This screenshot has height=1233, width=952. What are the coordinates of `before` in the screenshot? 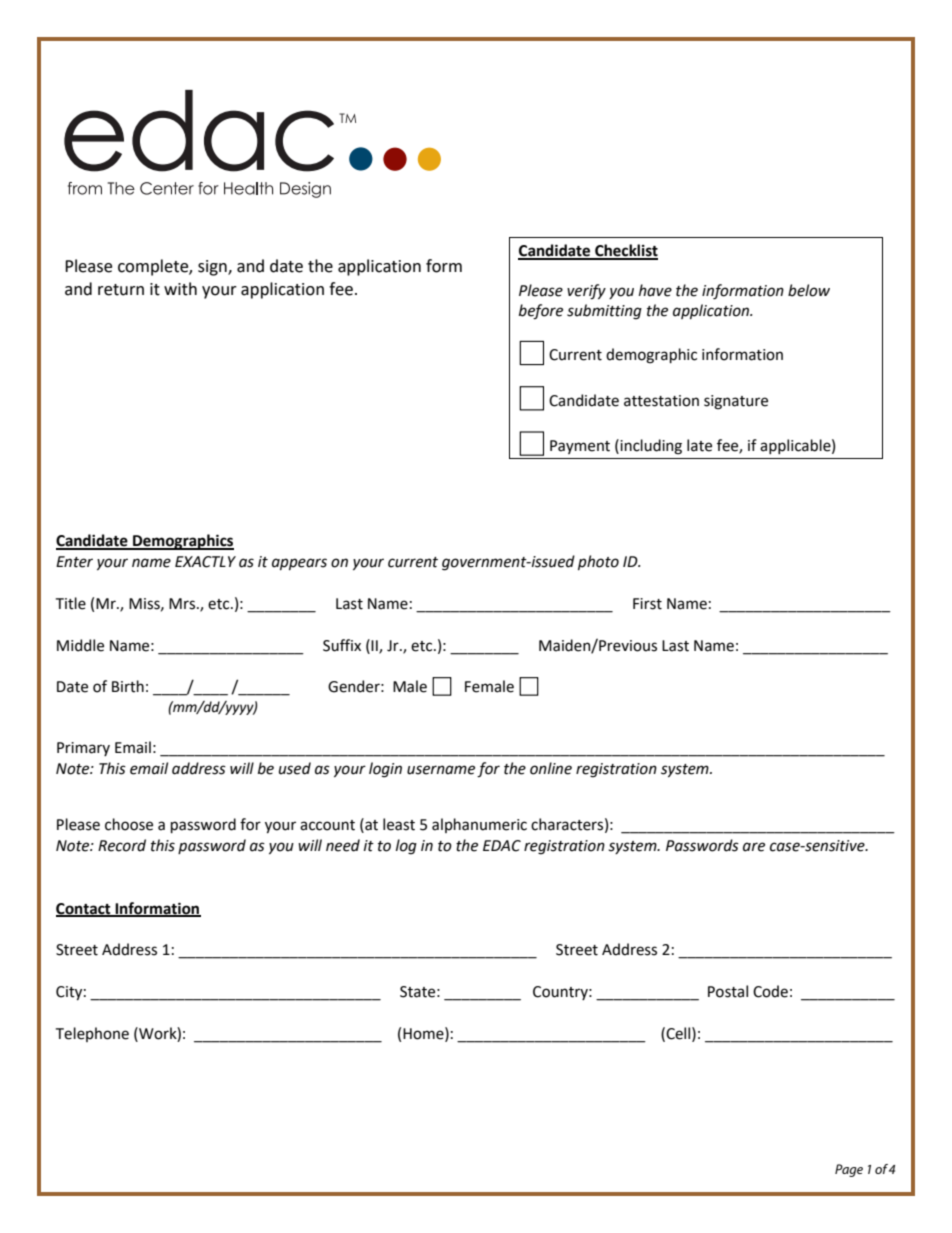 It's located at (541, 312).
